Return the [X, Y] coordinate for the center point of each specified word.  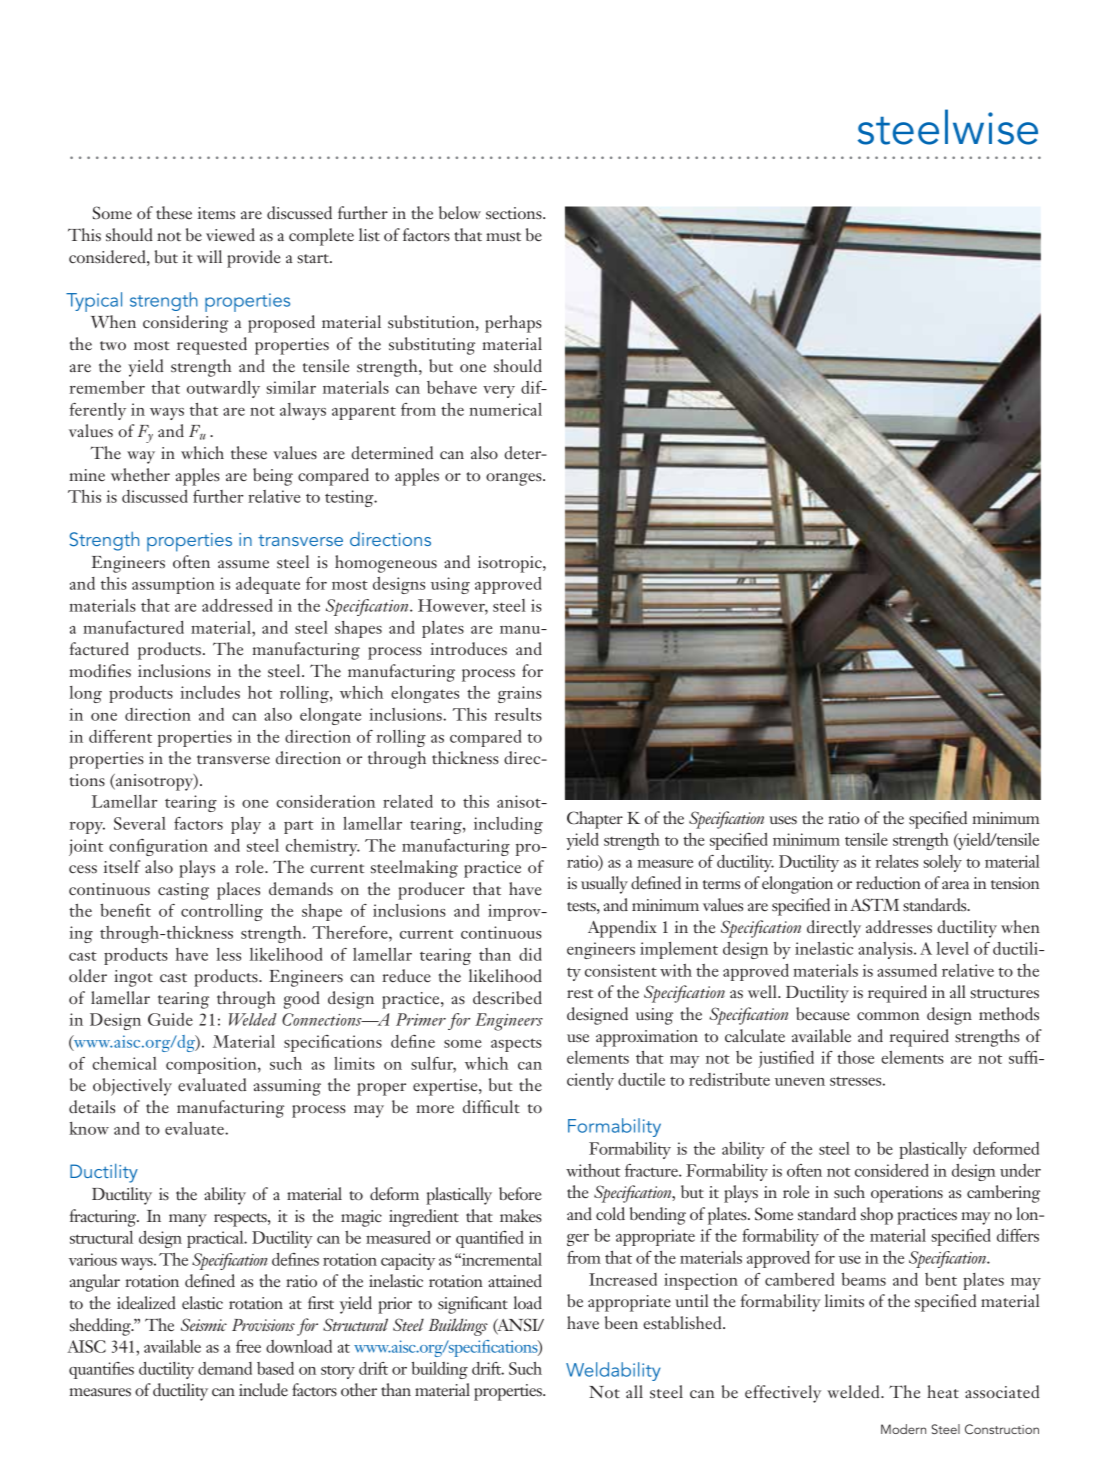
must [503, 236]
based [275, 1368]
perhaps [513, 324]
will [209, 256]
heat [943, 1391]
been [621, 1322]
